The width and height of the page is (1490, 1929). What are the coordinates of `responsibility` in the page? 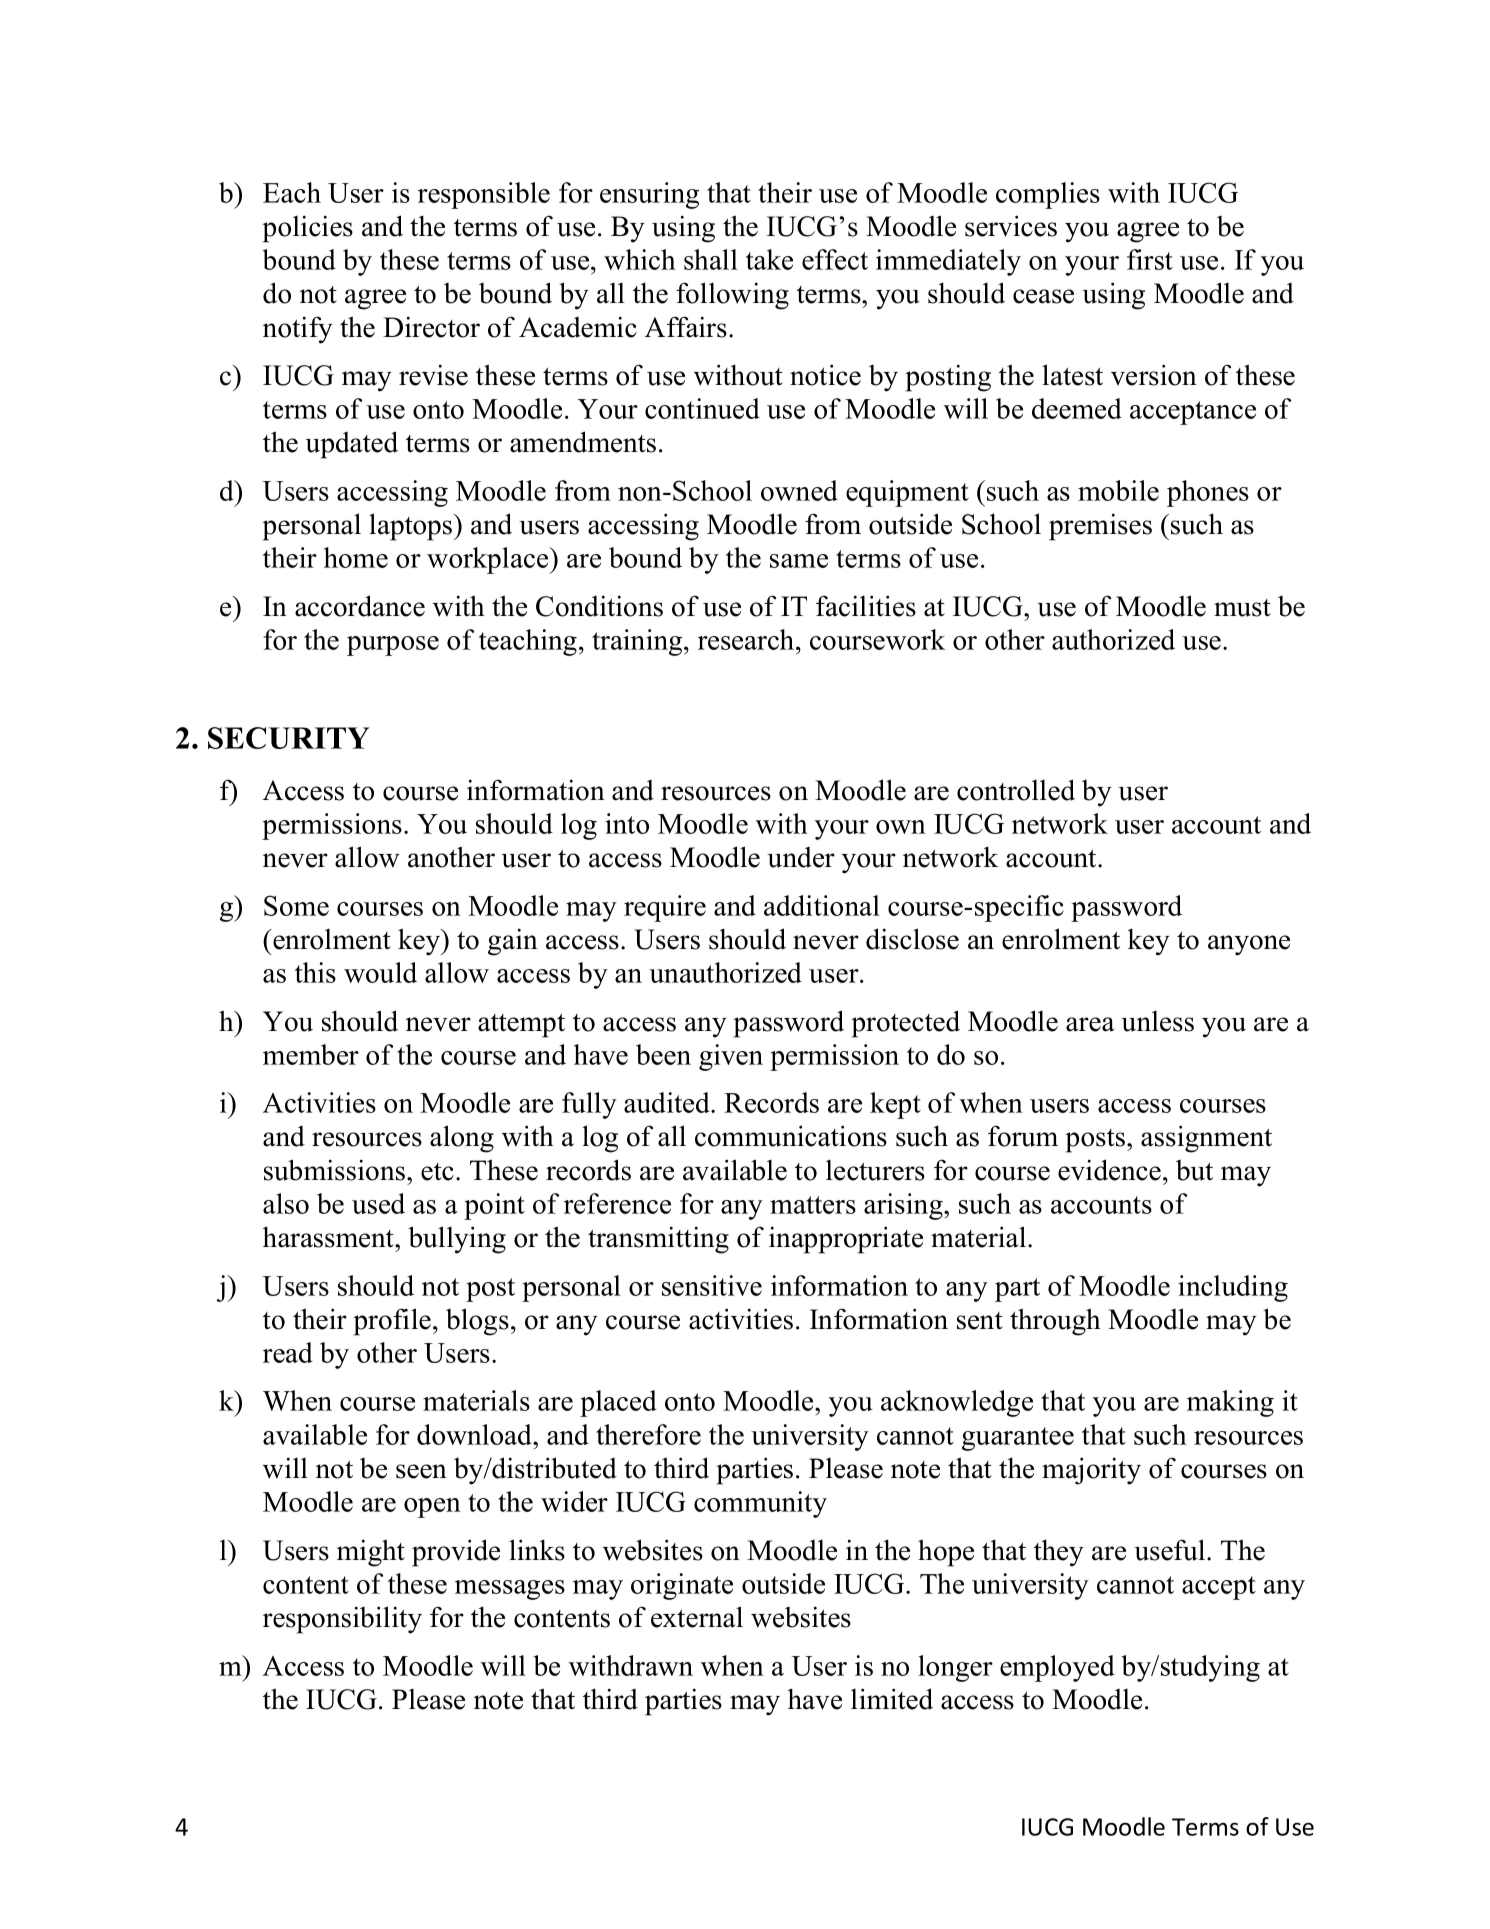 It's located at (342, 1620).
